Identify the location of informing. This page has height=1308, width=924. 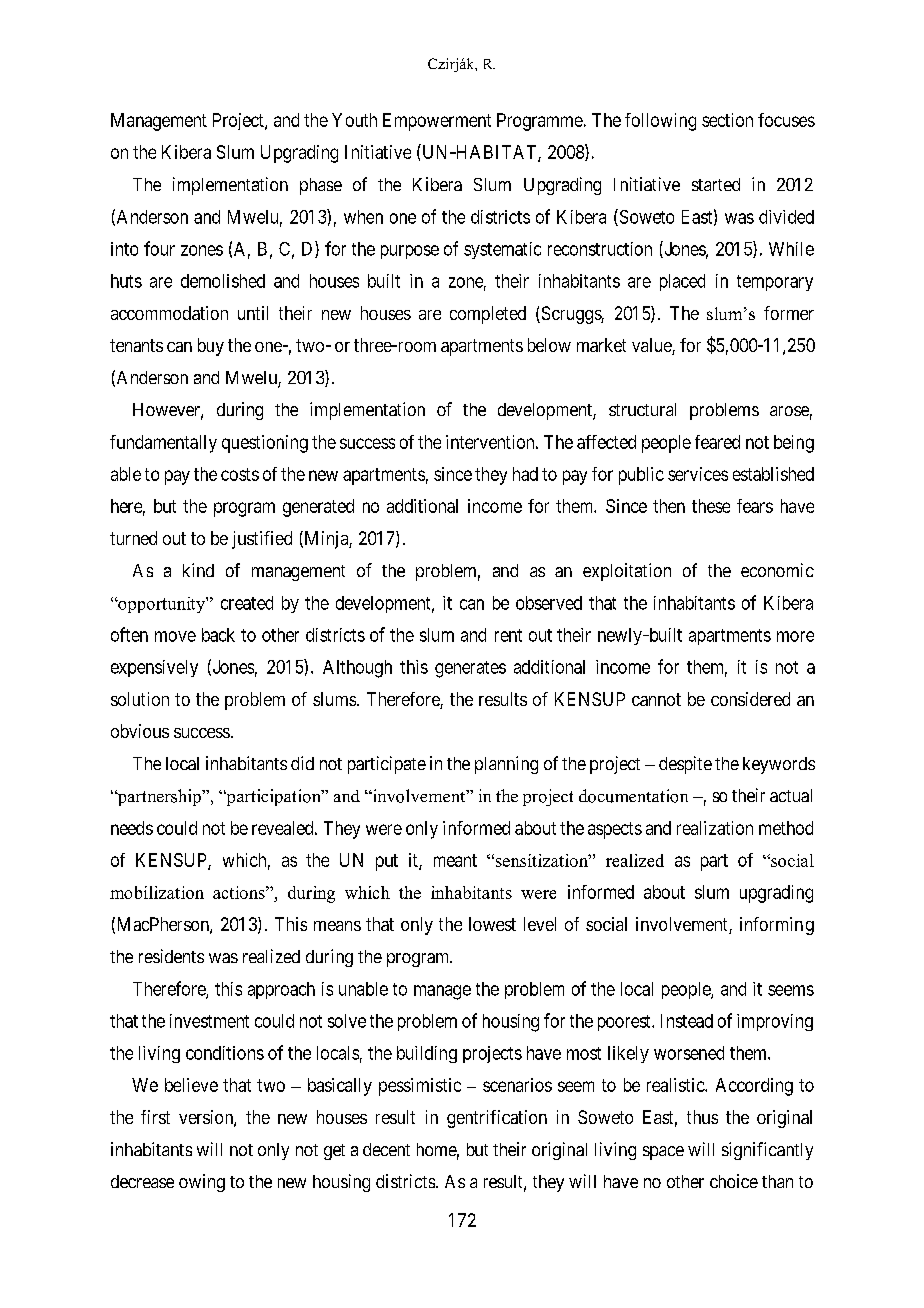
(777, 926).
